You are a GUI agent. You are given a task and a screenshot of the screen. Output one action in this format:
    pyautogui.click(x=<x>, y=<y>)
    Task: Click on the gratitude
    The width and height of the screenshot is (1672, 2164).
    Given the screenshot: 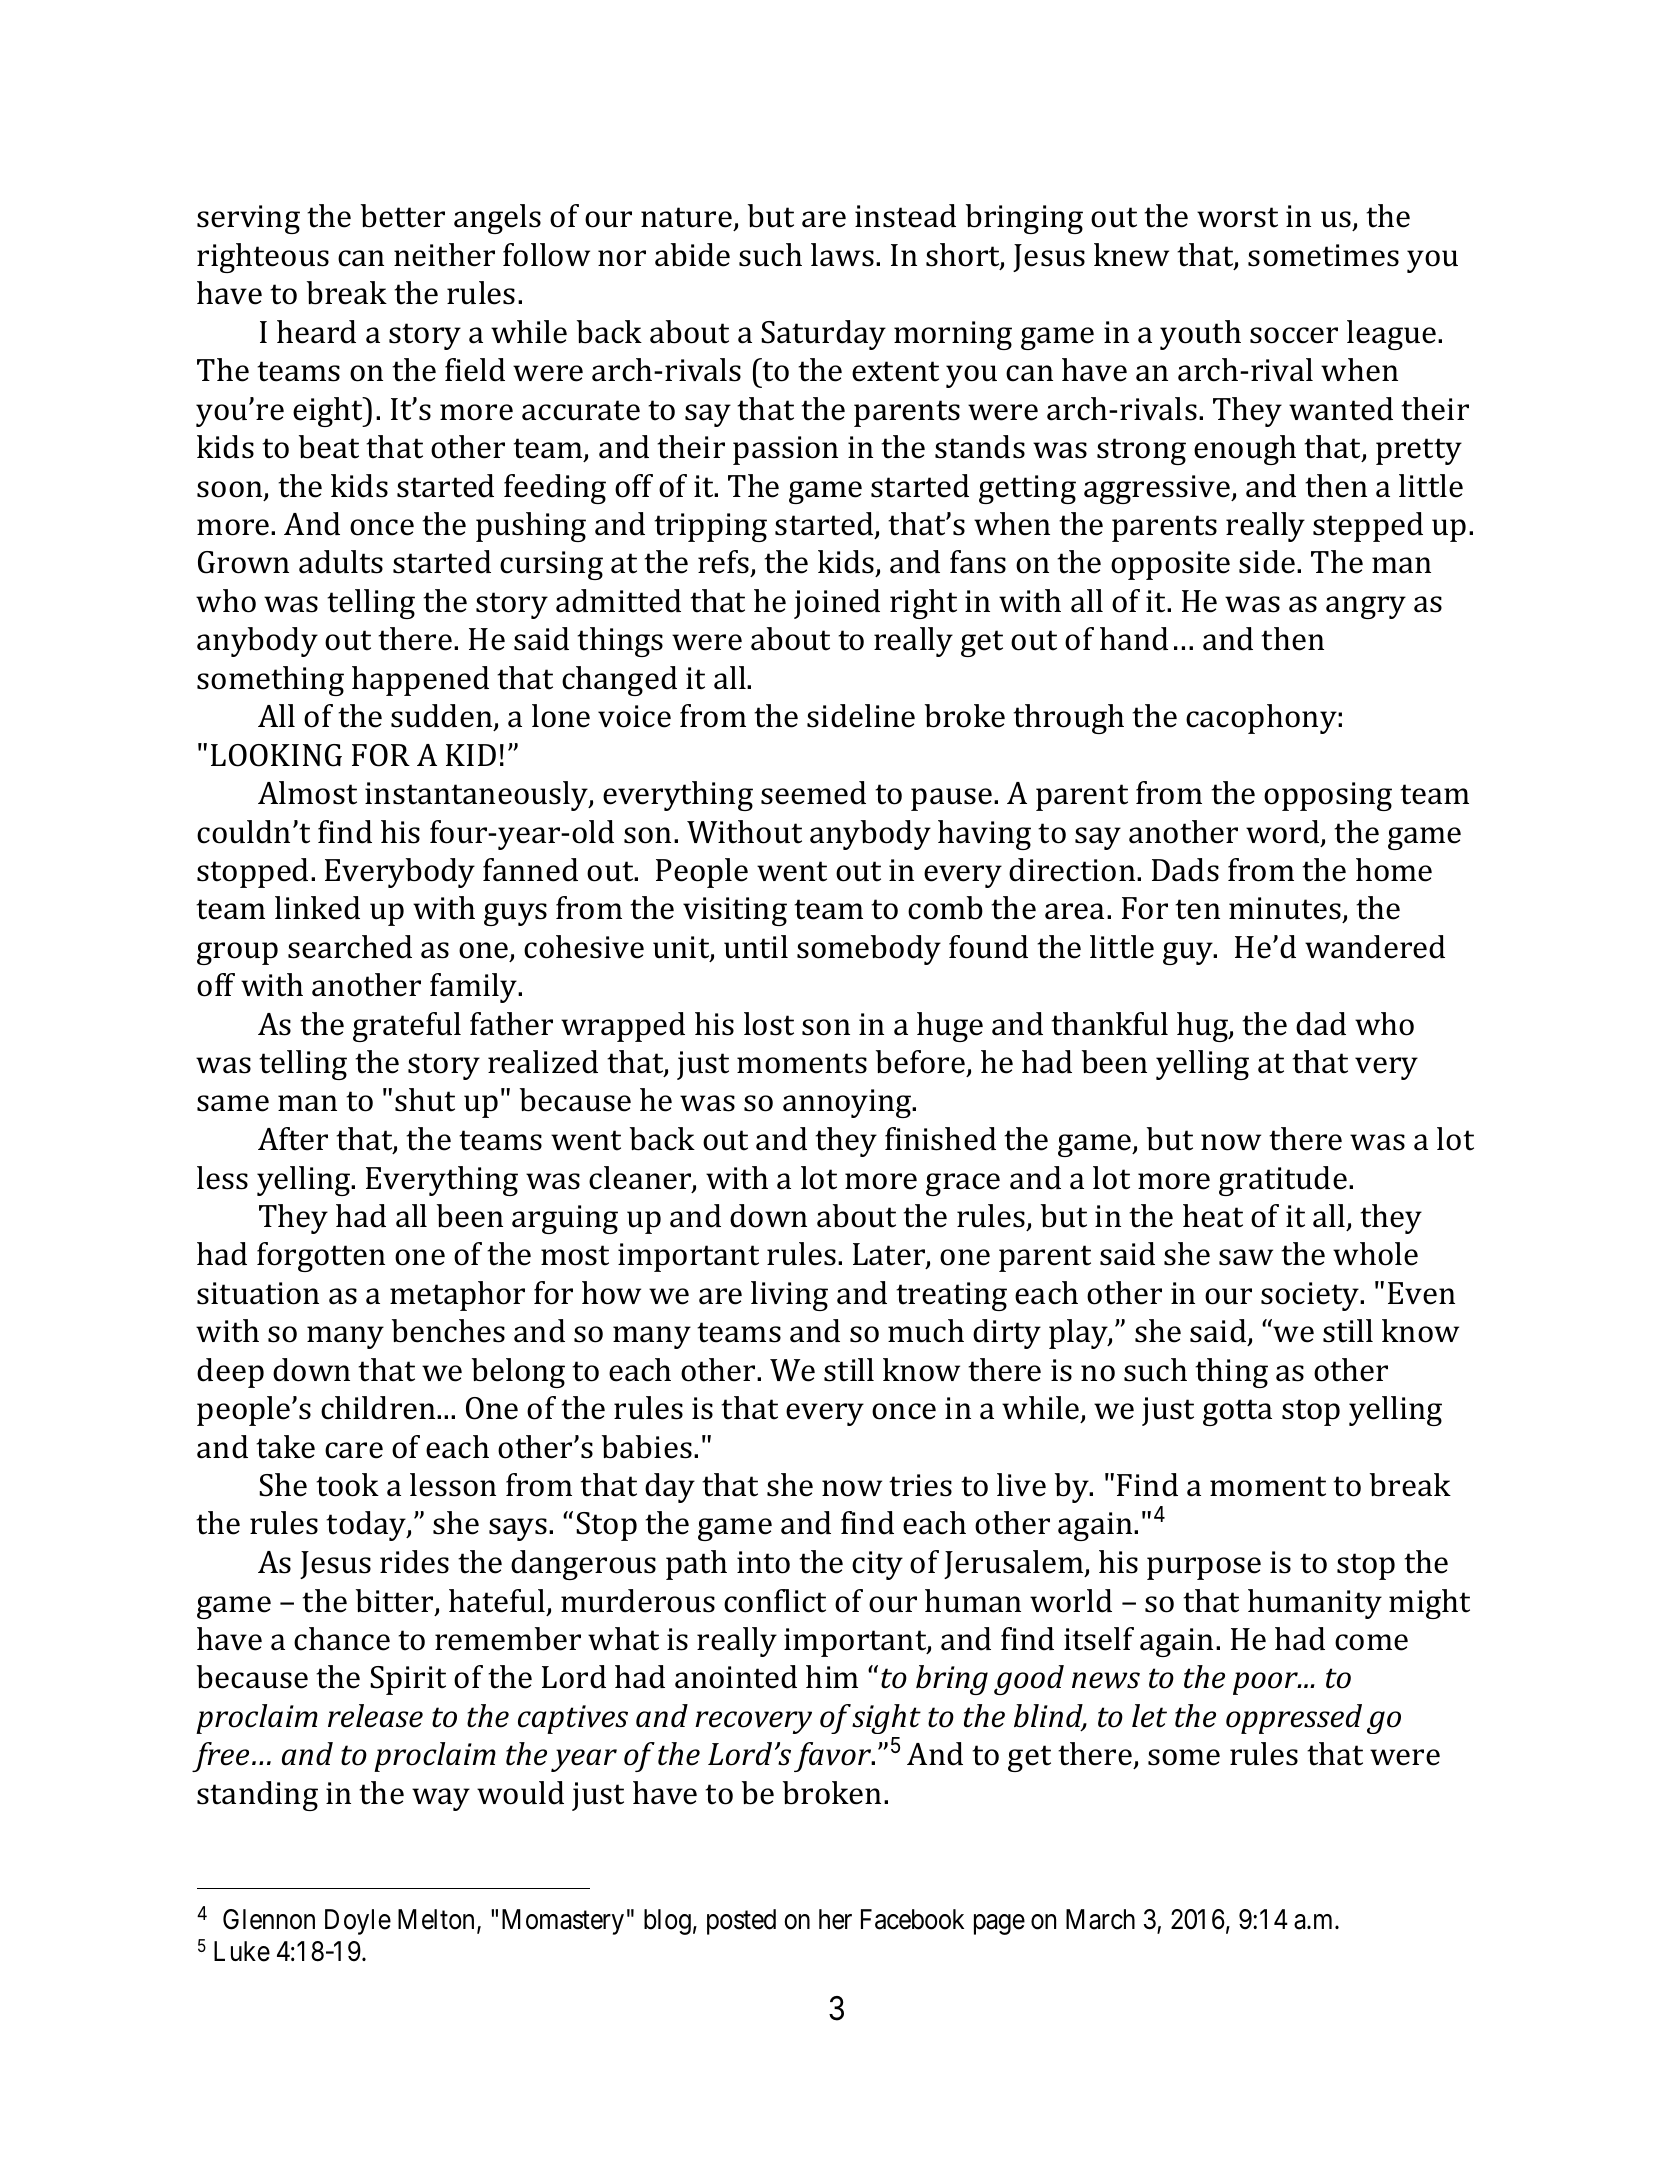 What is the action you would take?
    pyautogui.click(x=1283, y=1181)
